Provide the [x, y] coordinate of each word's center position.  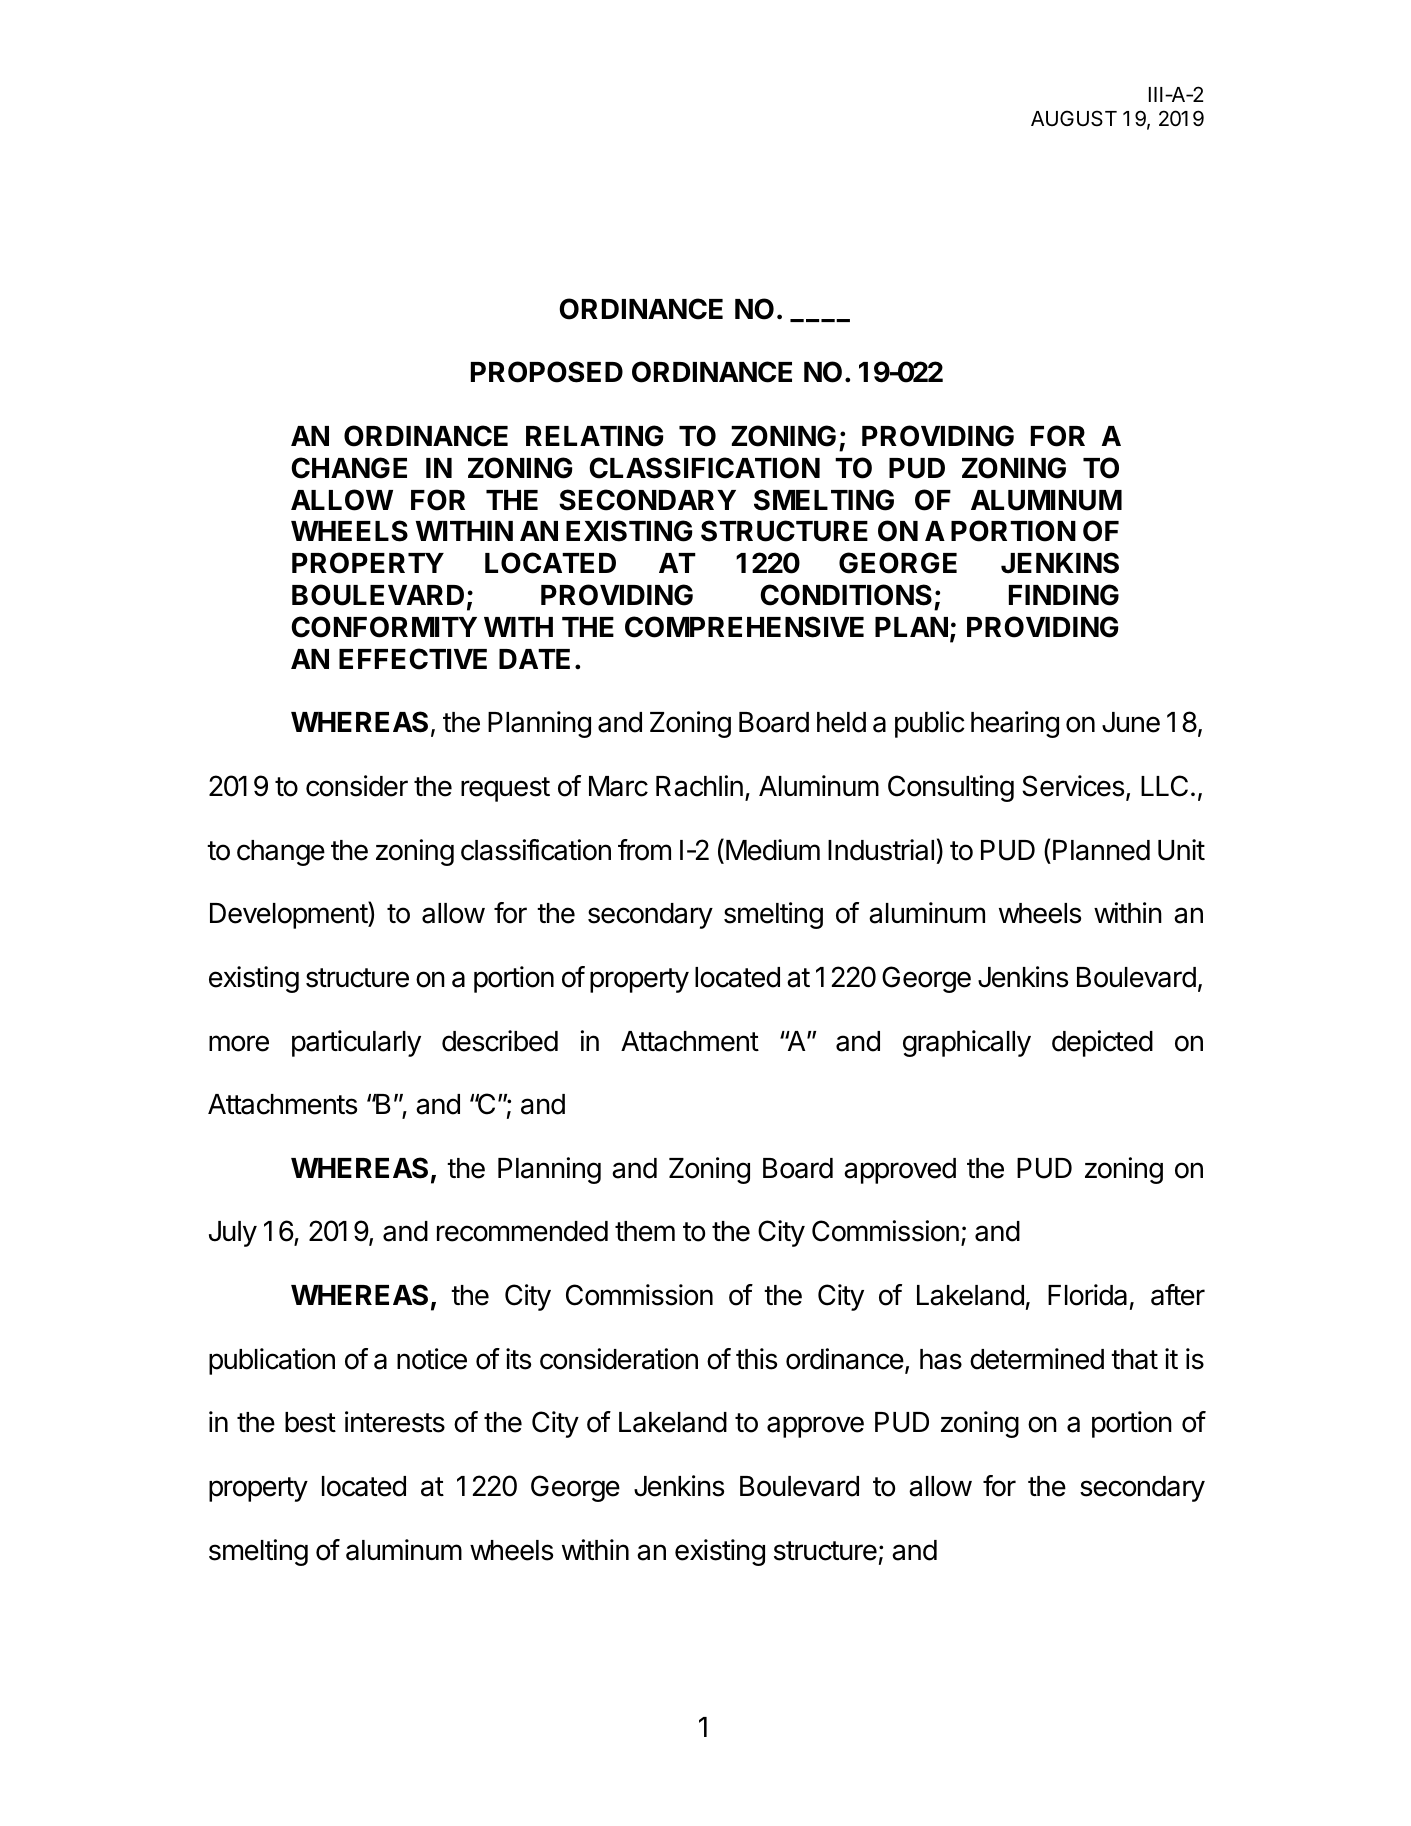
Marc [618, 786]
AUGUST [1074, 118]
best [310, 1422]
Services [1073, 786]
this [756, 1359]
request [505, 789]
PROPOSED [547, 372]
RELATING [594, 436]
